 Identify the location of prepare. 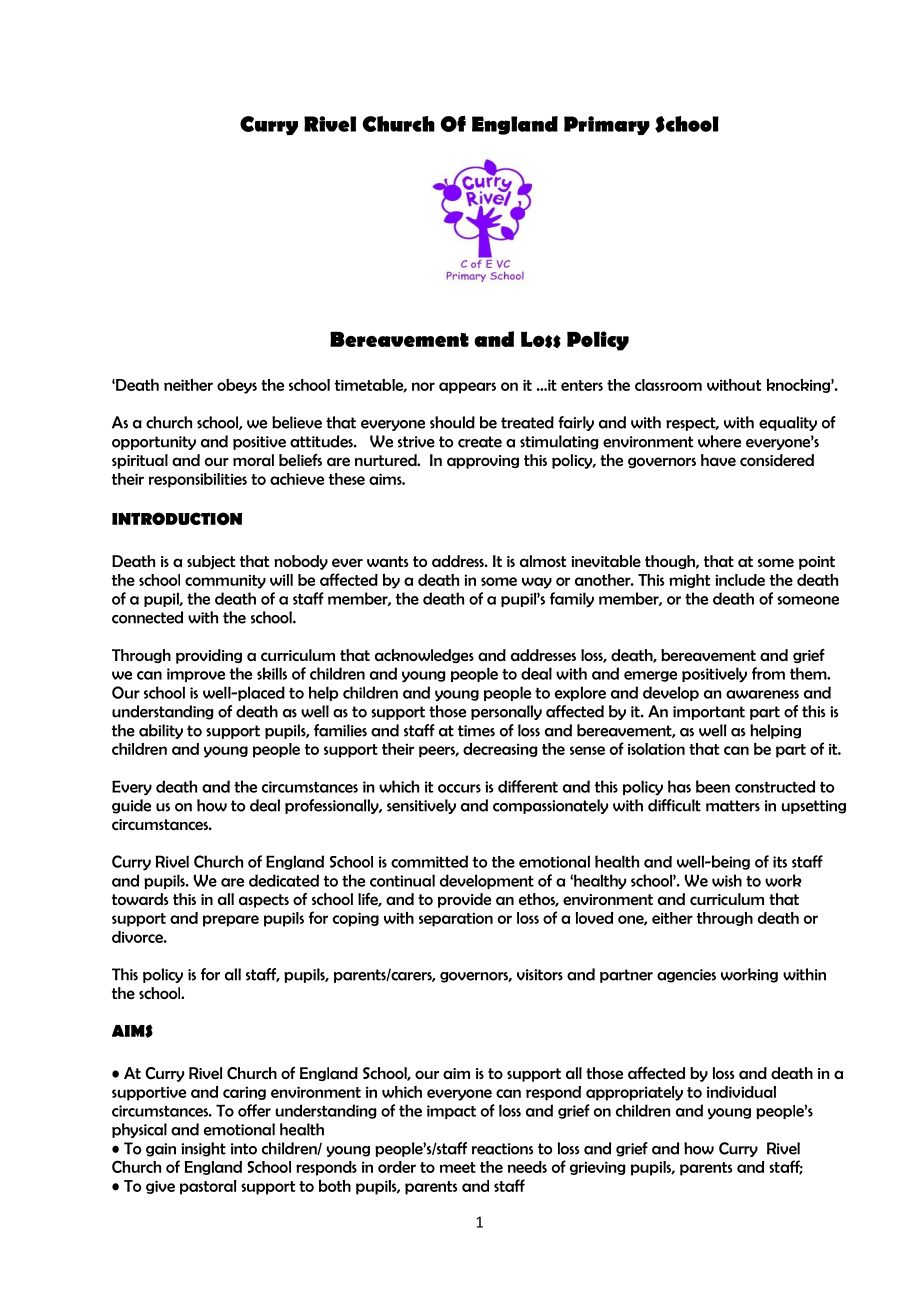
(231, 921).
